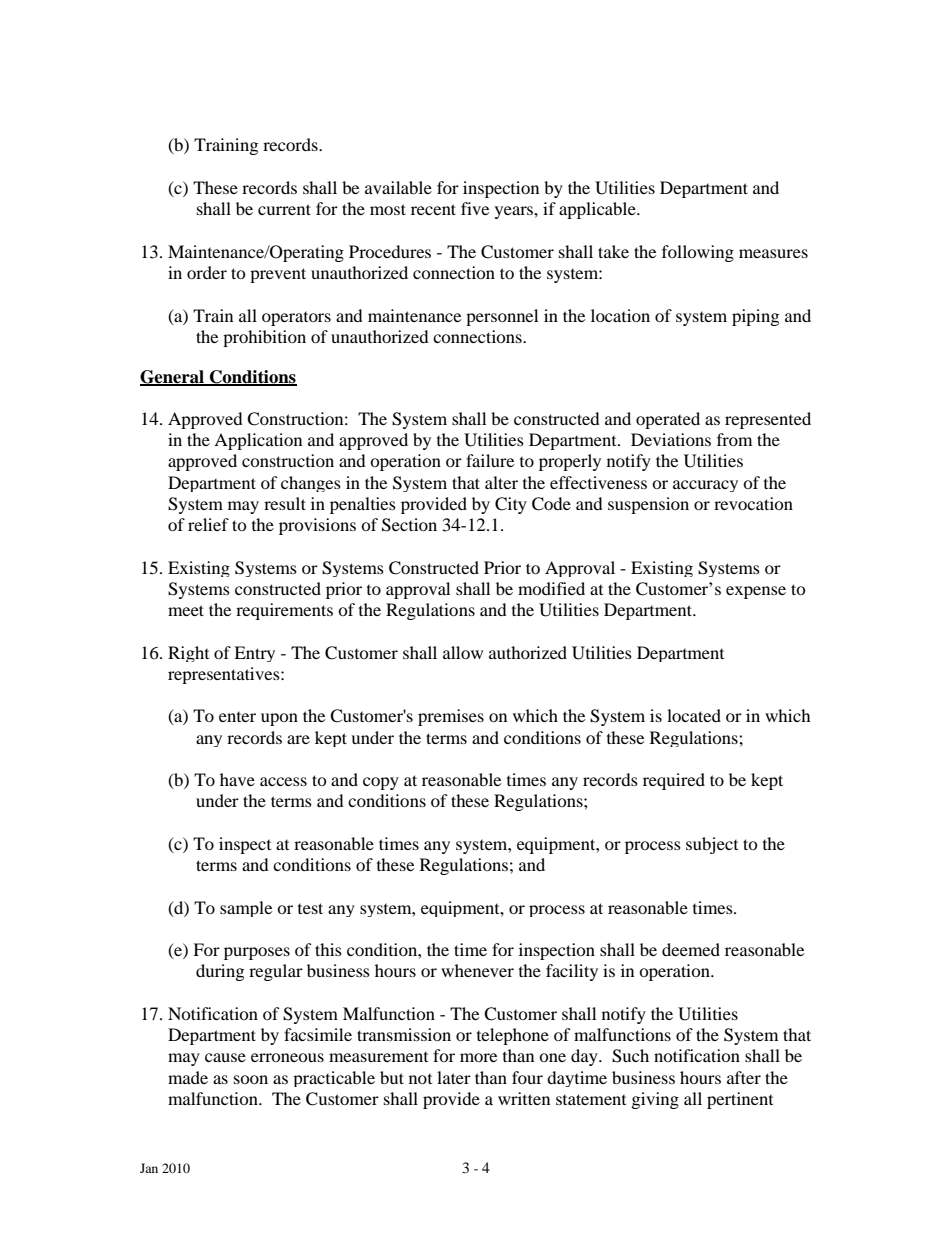 Image resolution: width=952 pixels, height=1233 pixels. What do you see at coordinates (463, 652) in the screenshot?
I see `allow` at bounding box center [463, 652].
